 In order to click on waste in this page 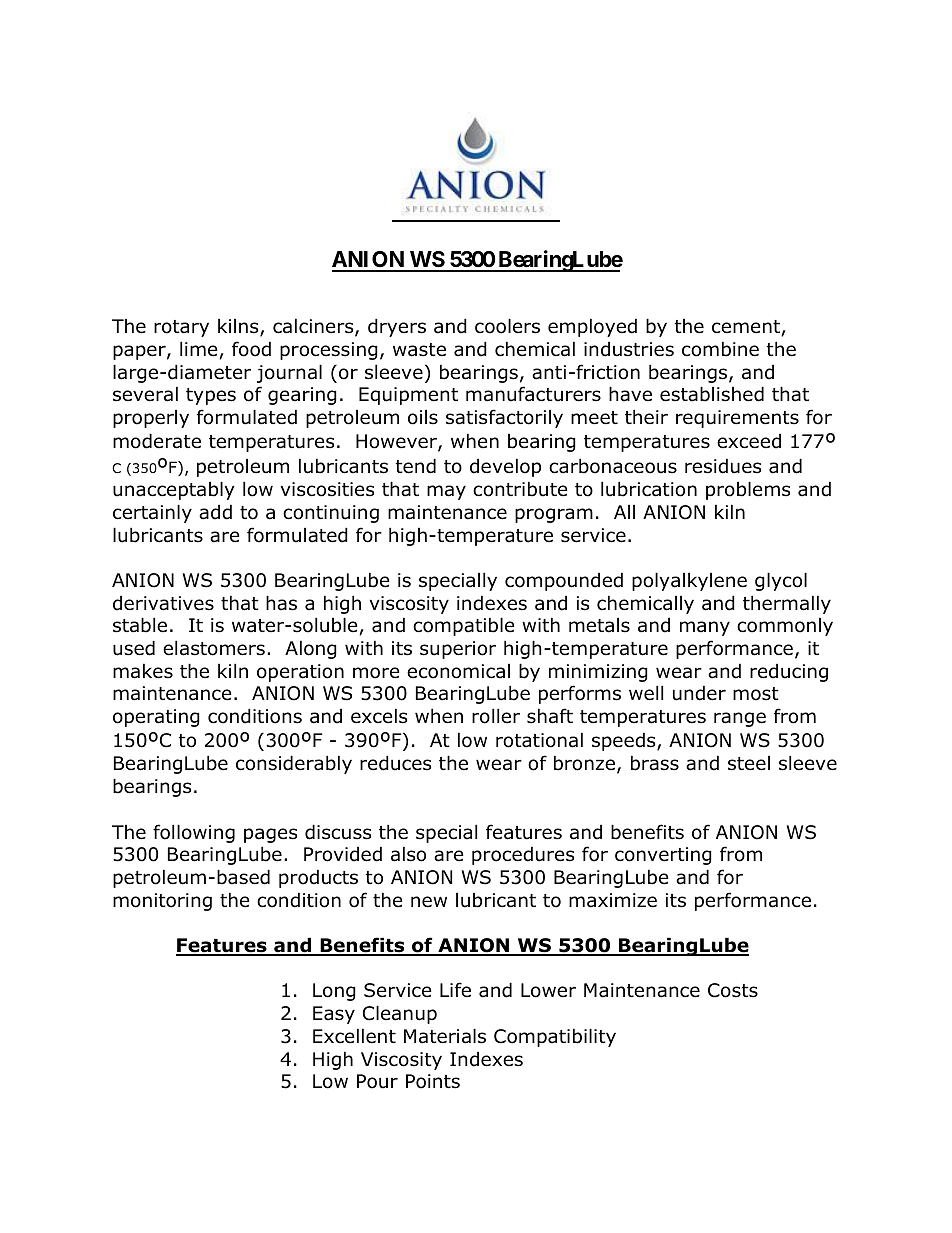, I will do `click(419, 350)`.
